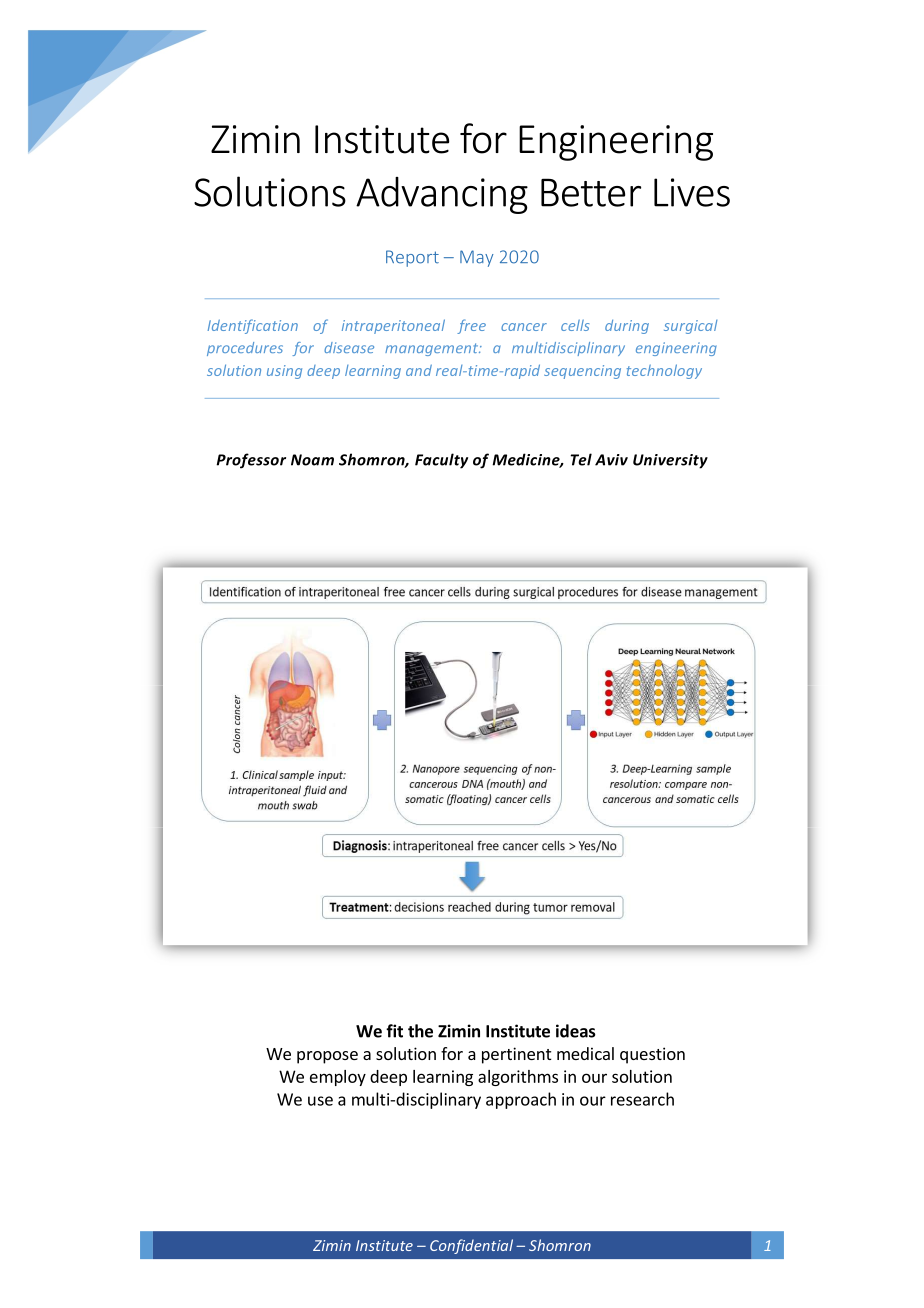 This page has width=924, height=1308. Describe the element at coordinates (670, 461) in the page. I see `University` at that location.
